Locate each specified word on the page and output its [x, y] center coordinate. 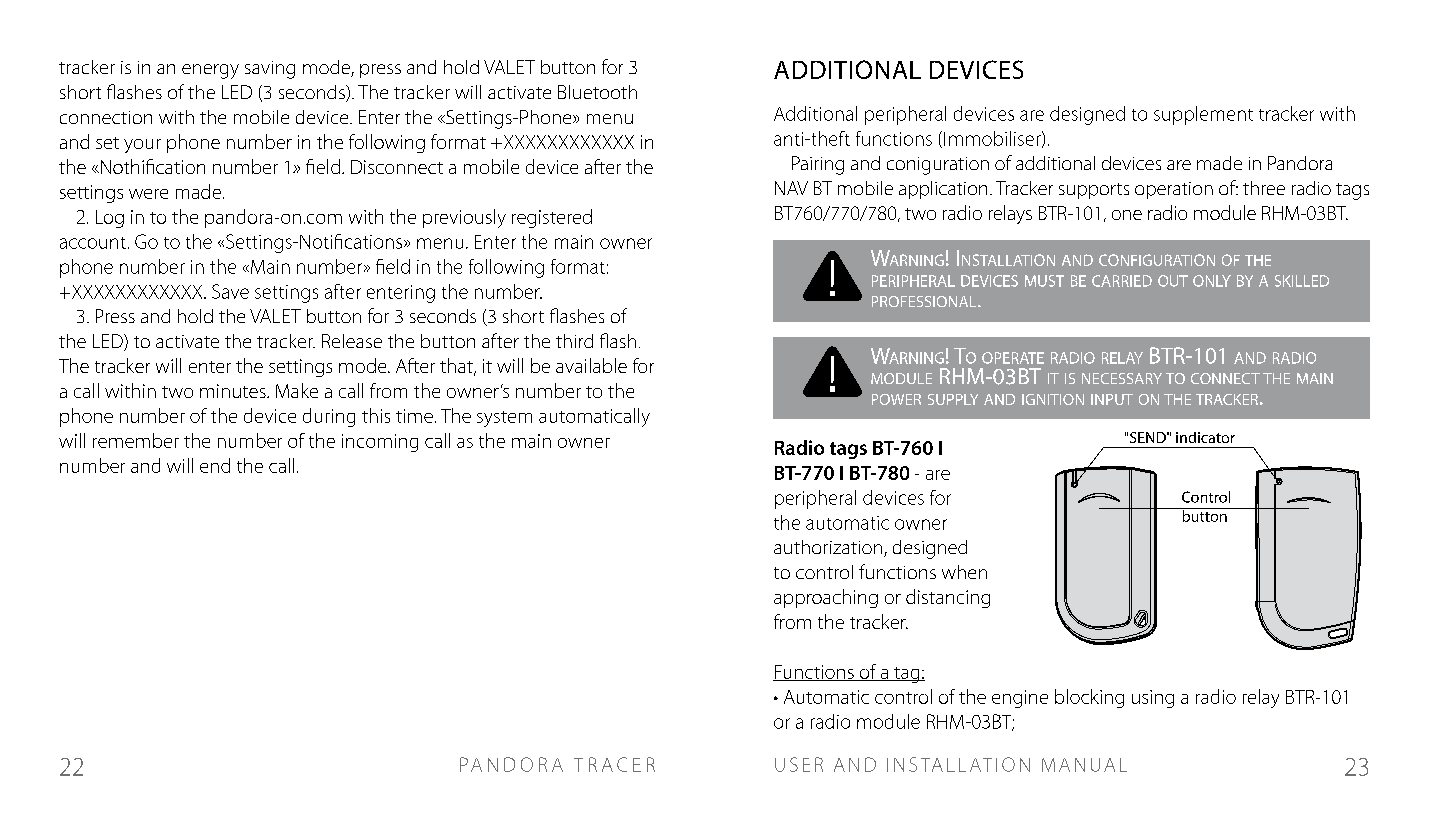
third [574, 341]
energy [210, 71]
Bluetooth [597, 92]
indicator [1205, 437]
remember [136, 440]
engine [1020, 699]
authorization [829, 548]
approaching [826, 598]
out [1173, 281]
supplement [1203, 115]
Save [230, 291]
